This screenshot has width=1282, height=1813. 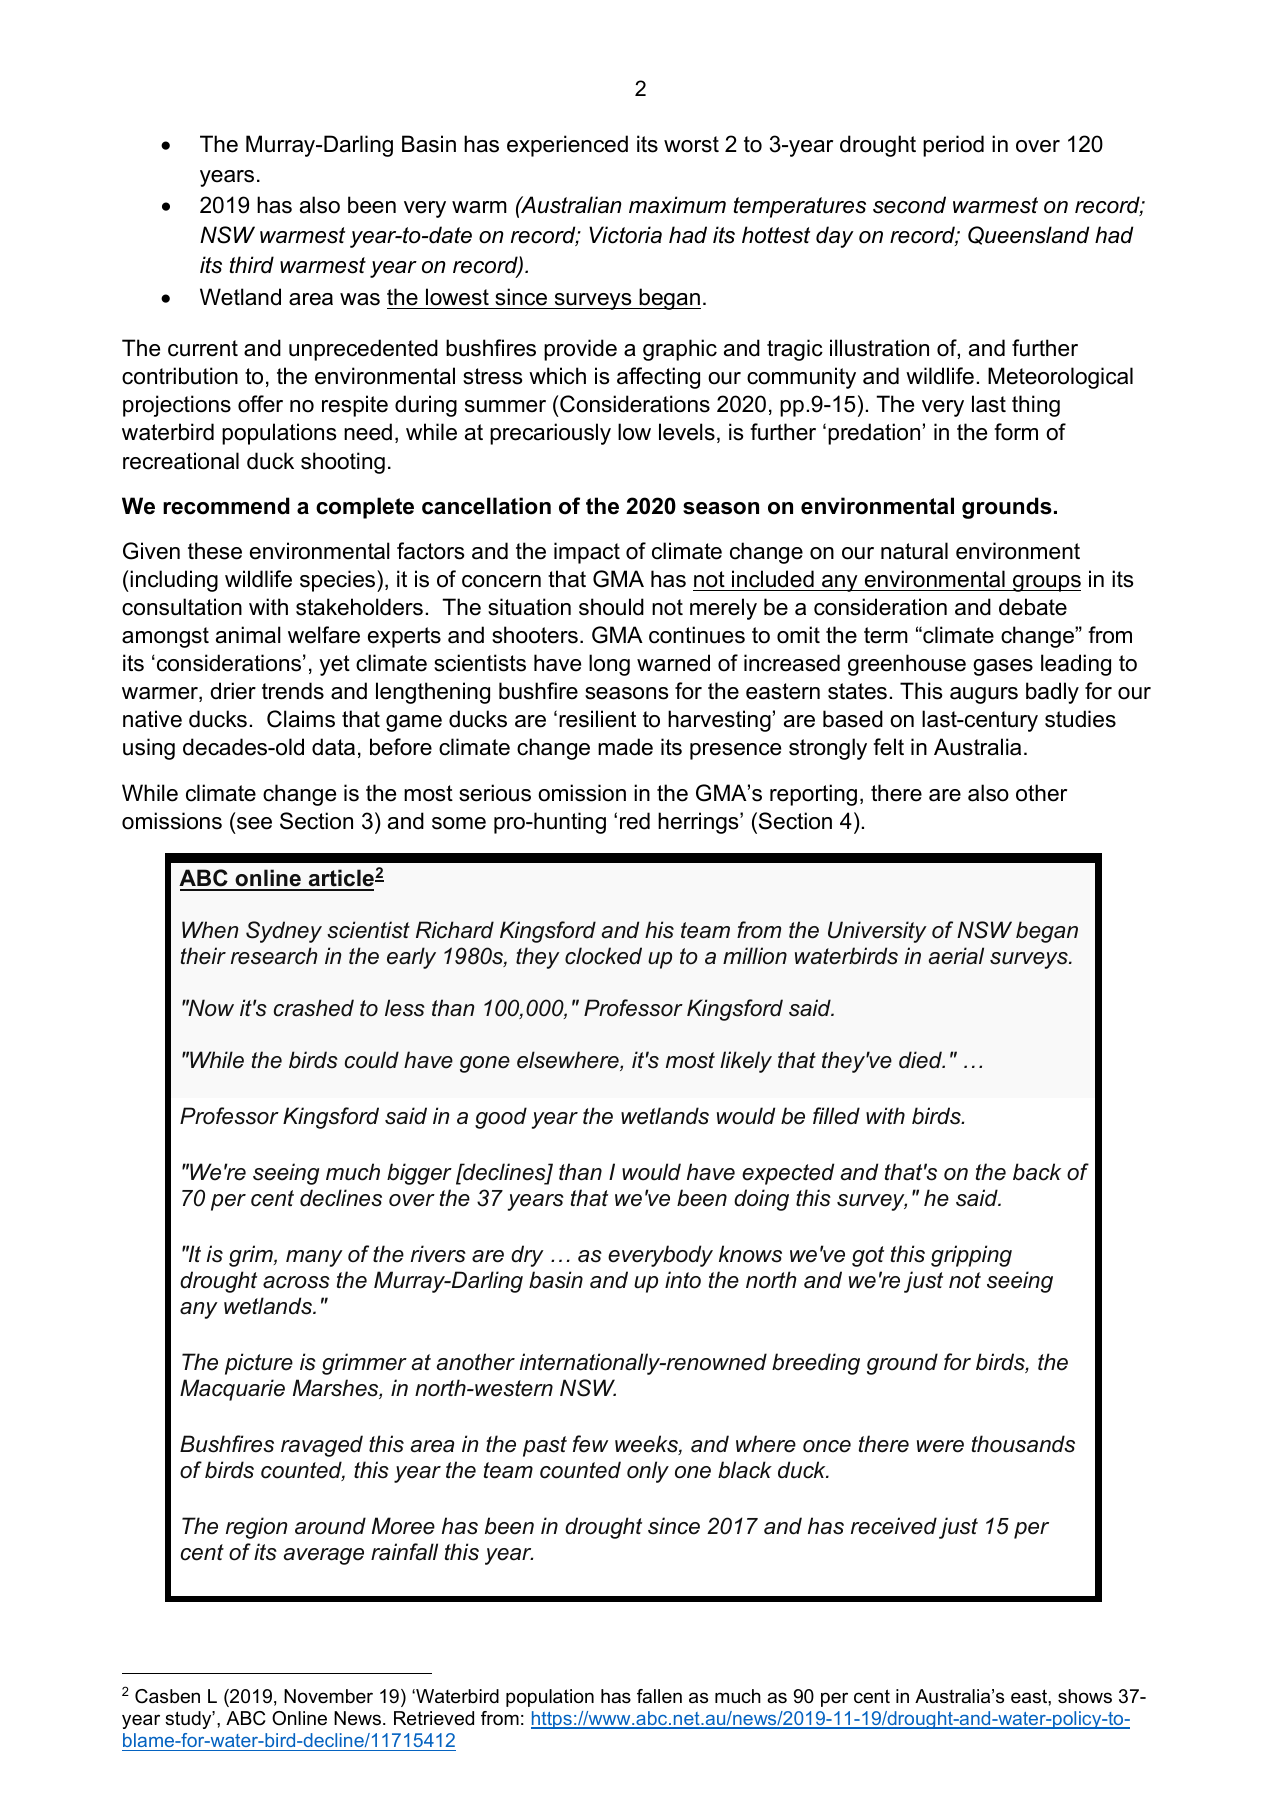 What do you see at coordinates (284, 932) in the screenshot?
I see `Sydney` at bounding box center [284, 932].
